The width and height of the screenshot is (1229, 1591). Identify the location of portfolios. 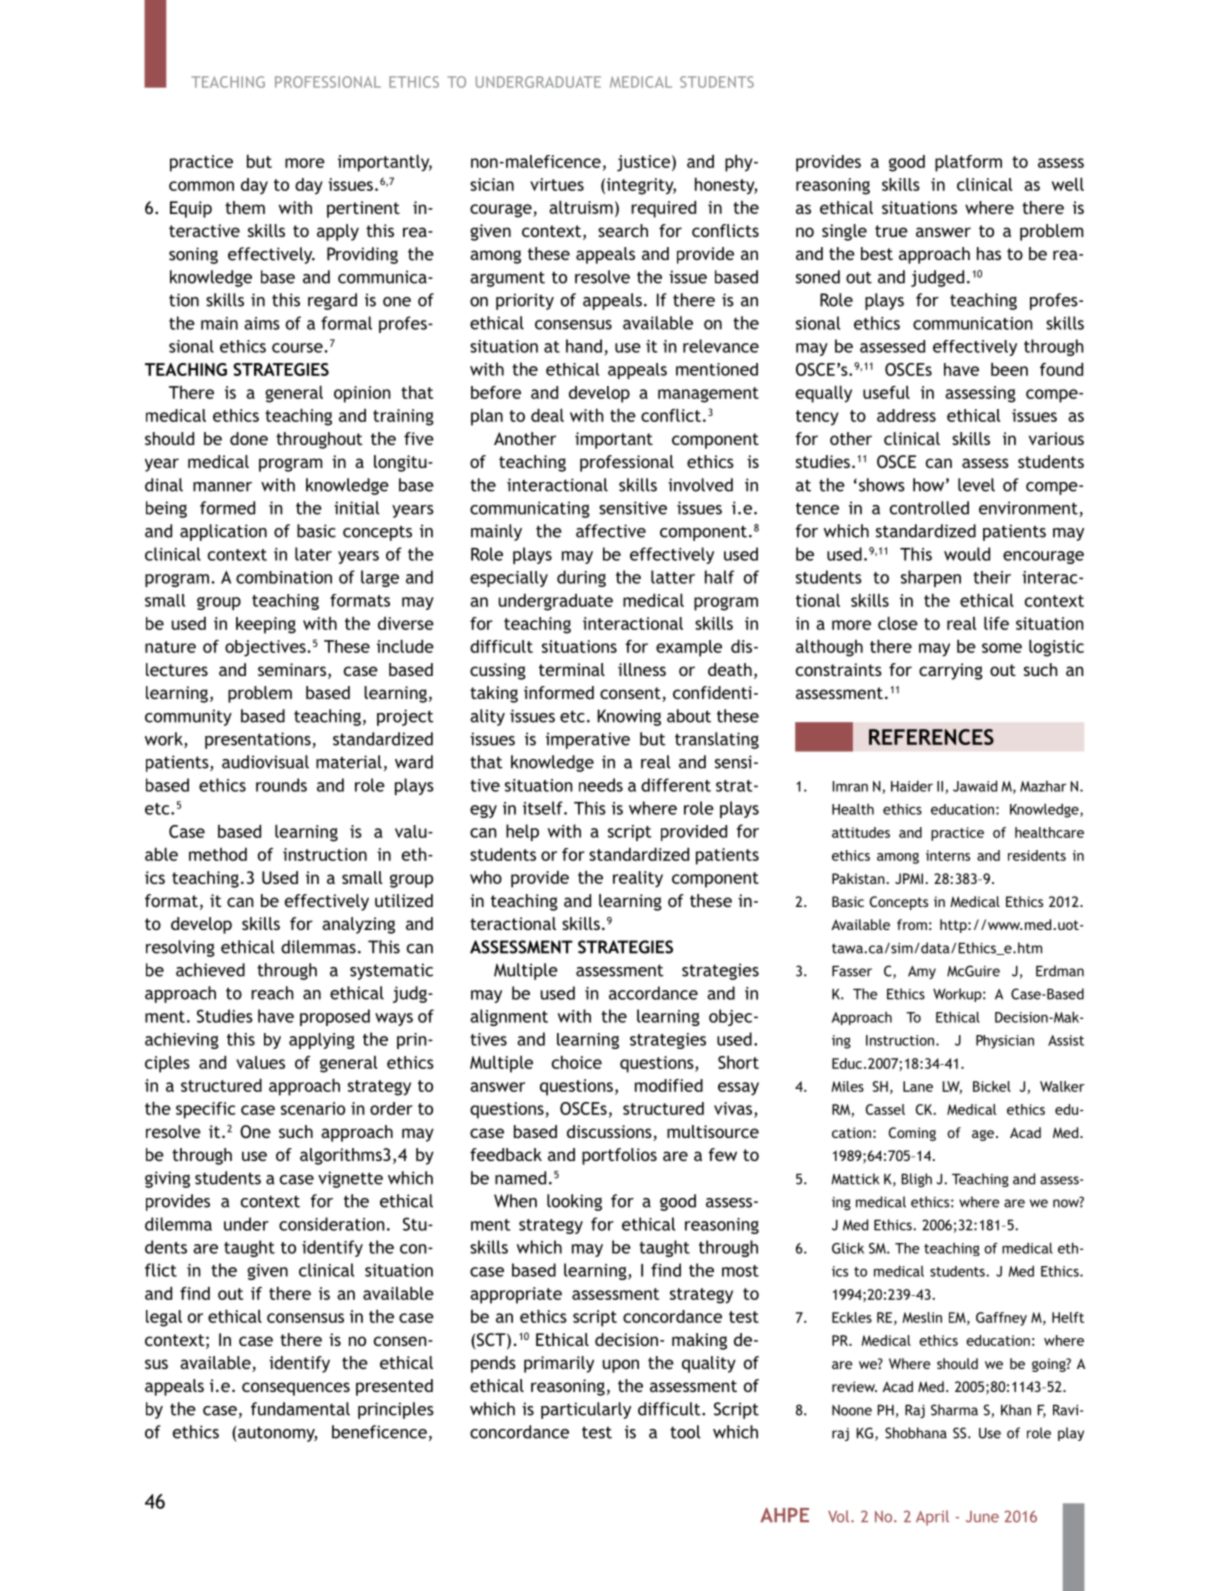
(619, 1156).
